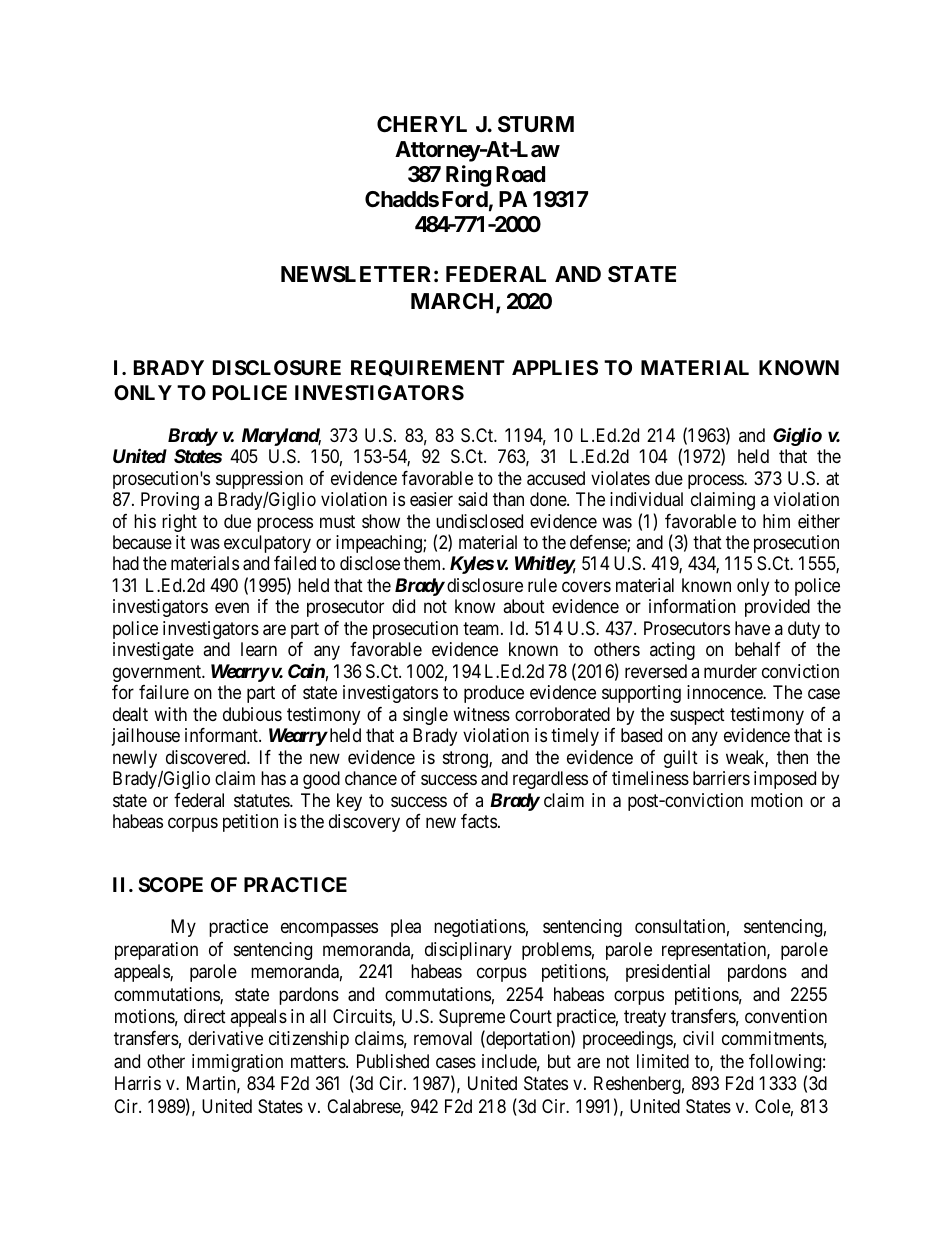  I want to click on even, so click(232, 608).
